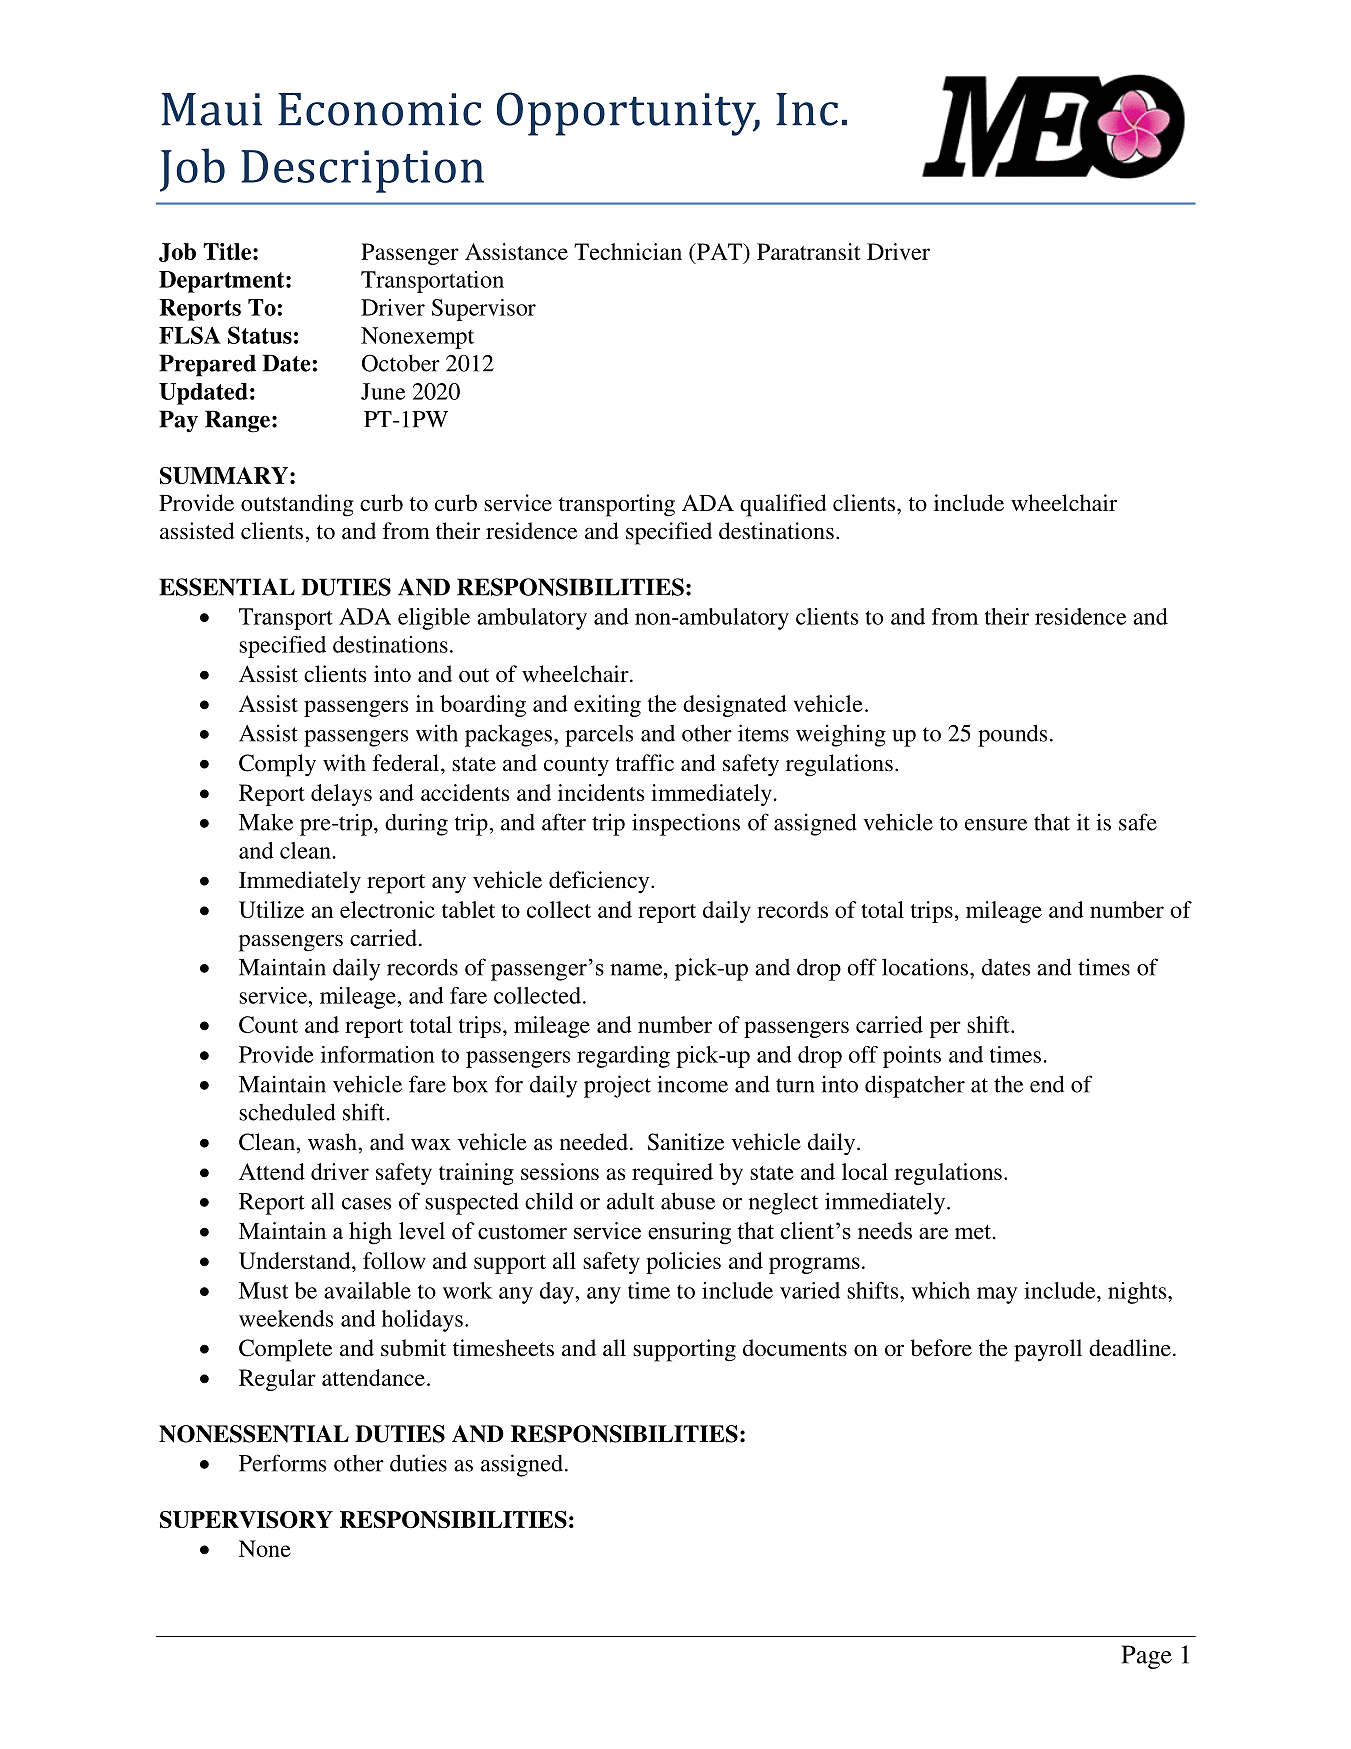 This screenshot has height=1749, width=1351. Describe the element at coordinates (636, 970) in the screenshot. I see `name` at that location.
